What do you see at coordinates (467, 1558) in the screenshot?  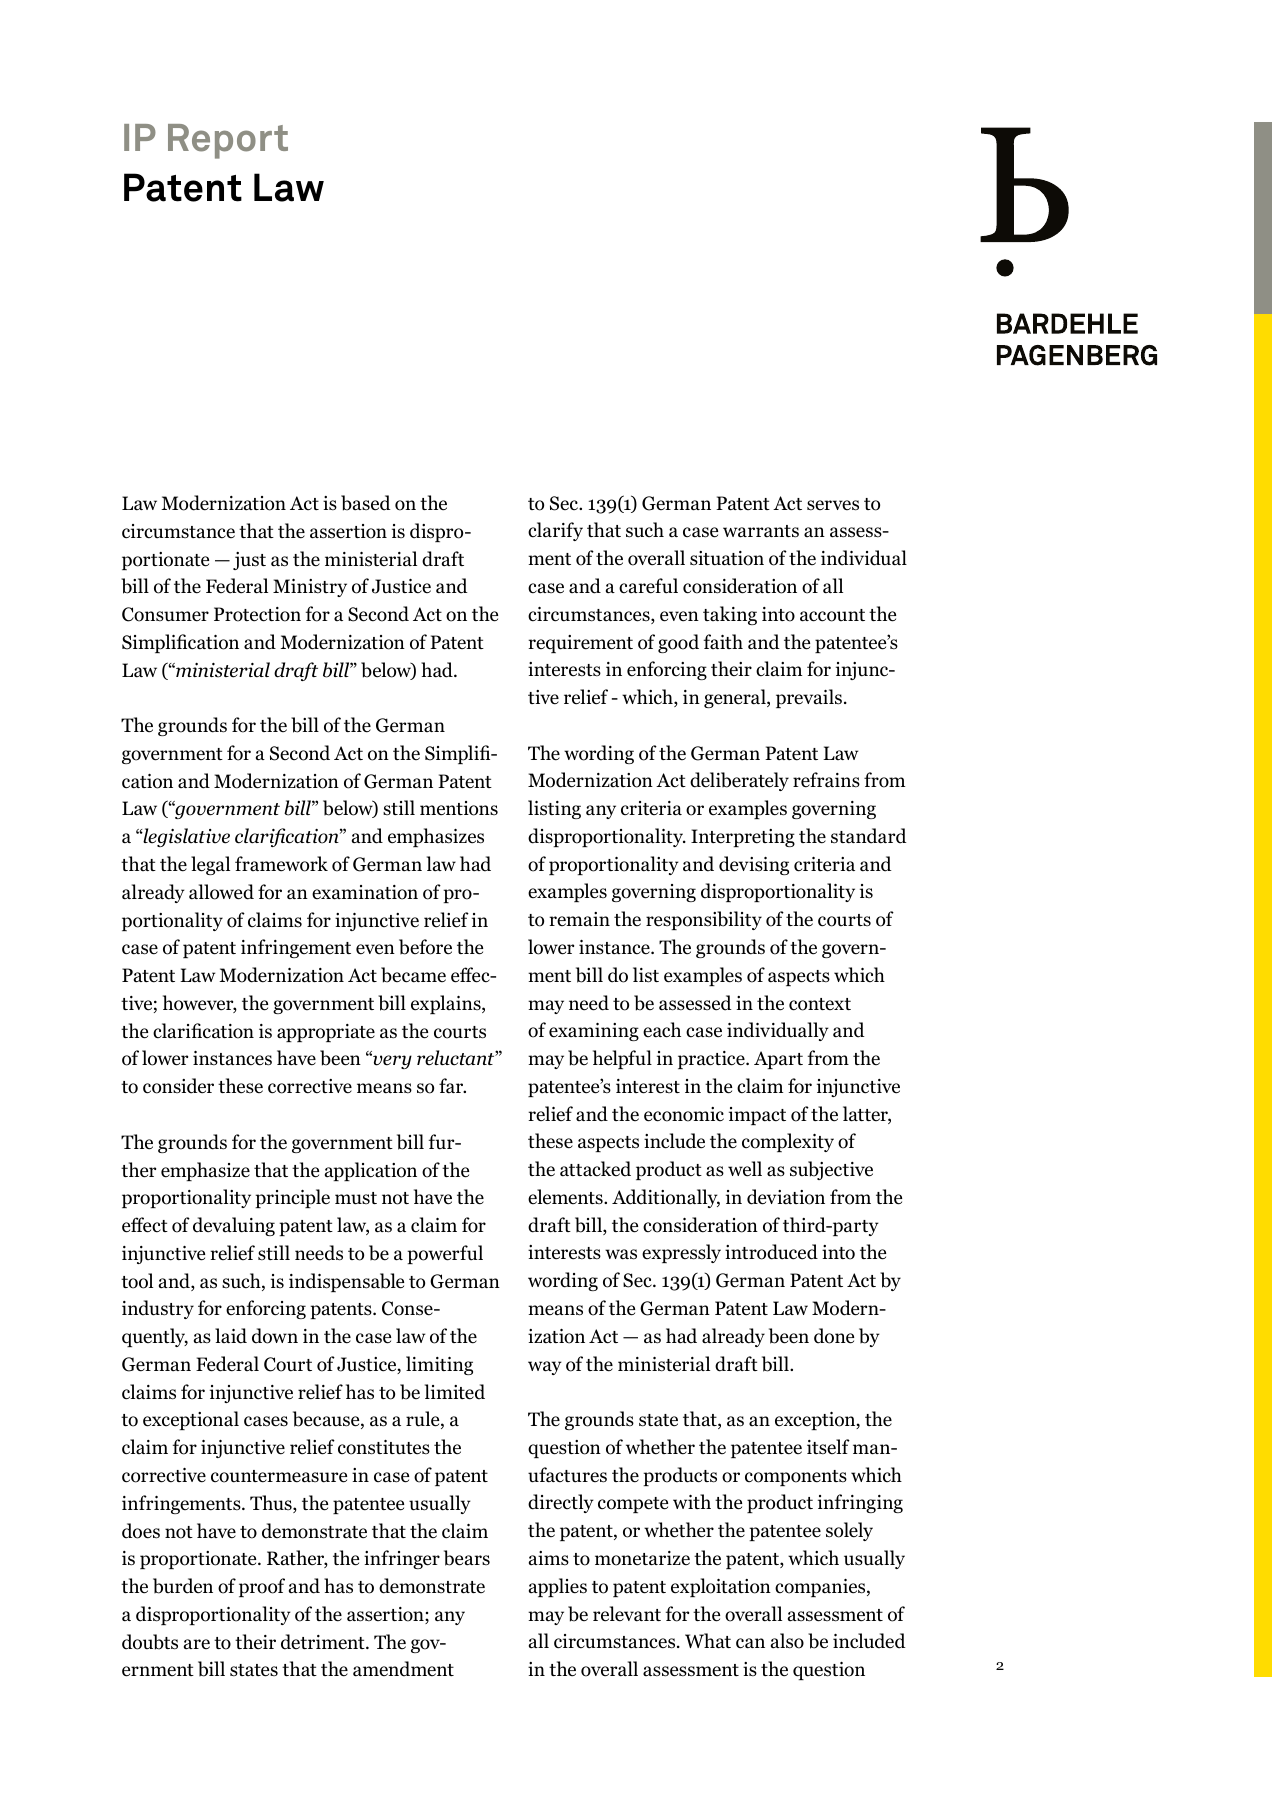 I see `bears` at bounding box center [467, 1558].
